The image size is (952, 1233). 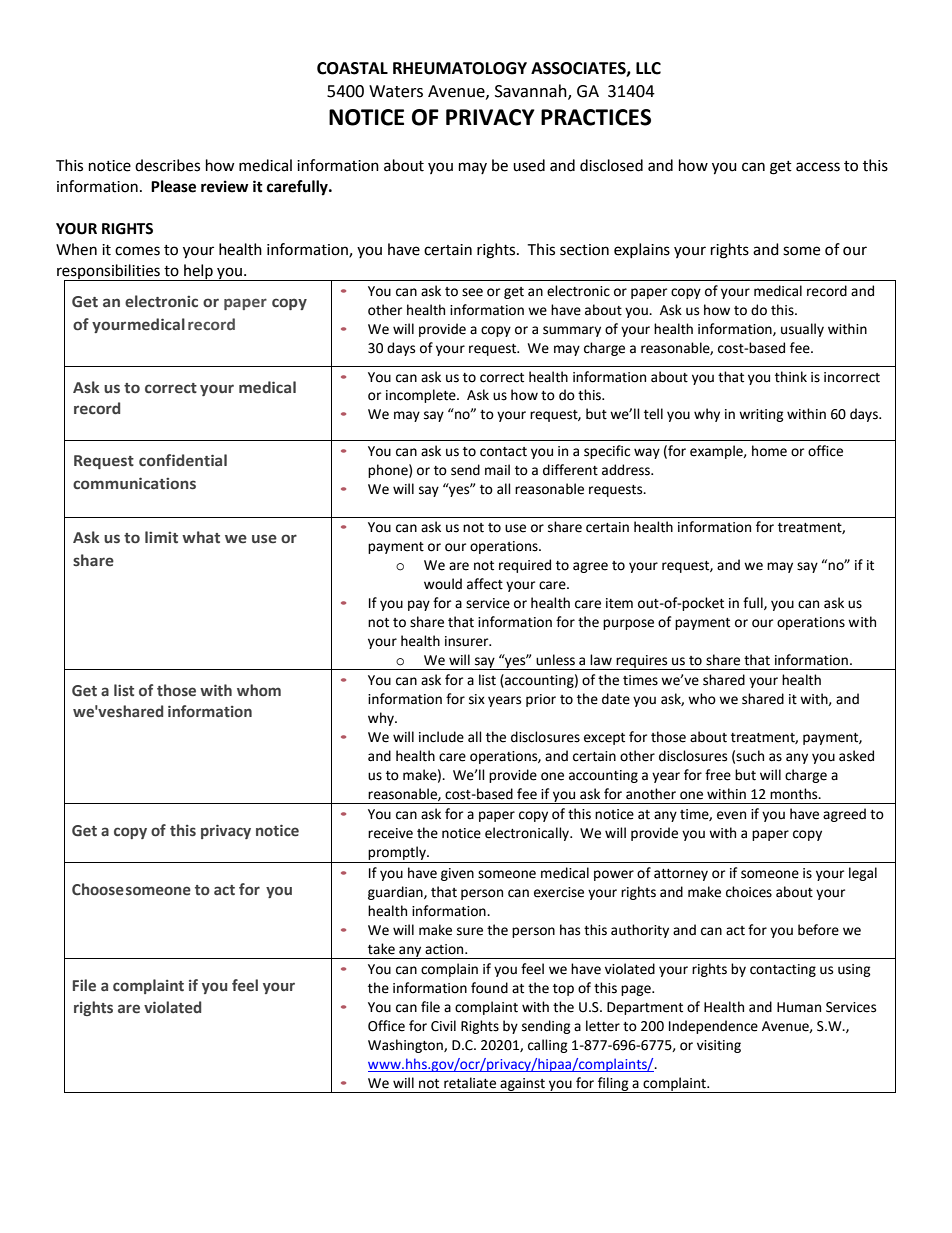 I want to click on limit, so click(x=161, y=537).
